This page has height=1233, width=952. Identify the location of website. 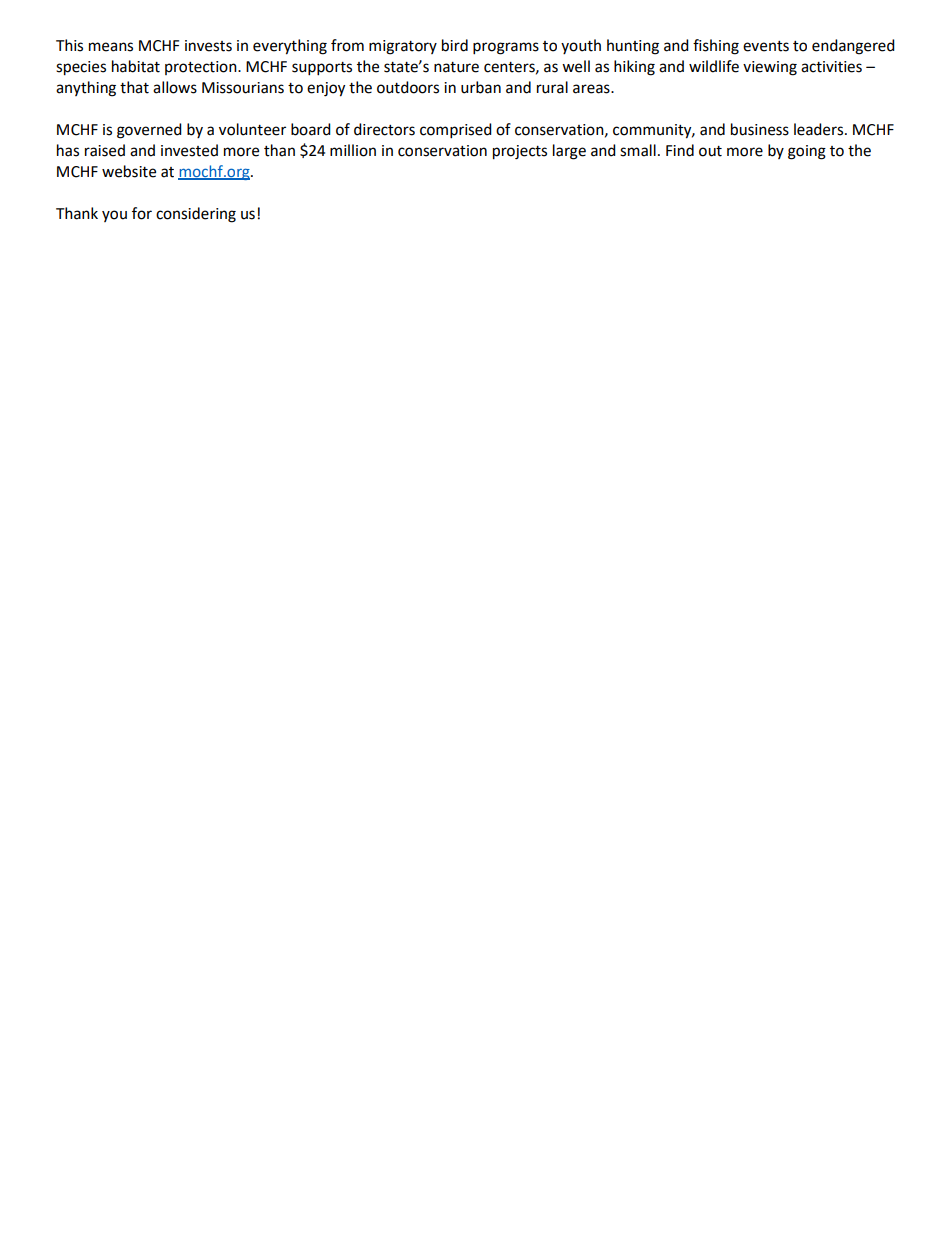
(129, 171).
